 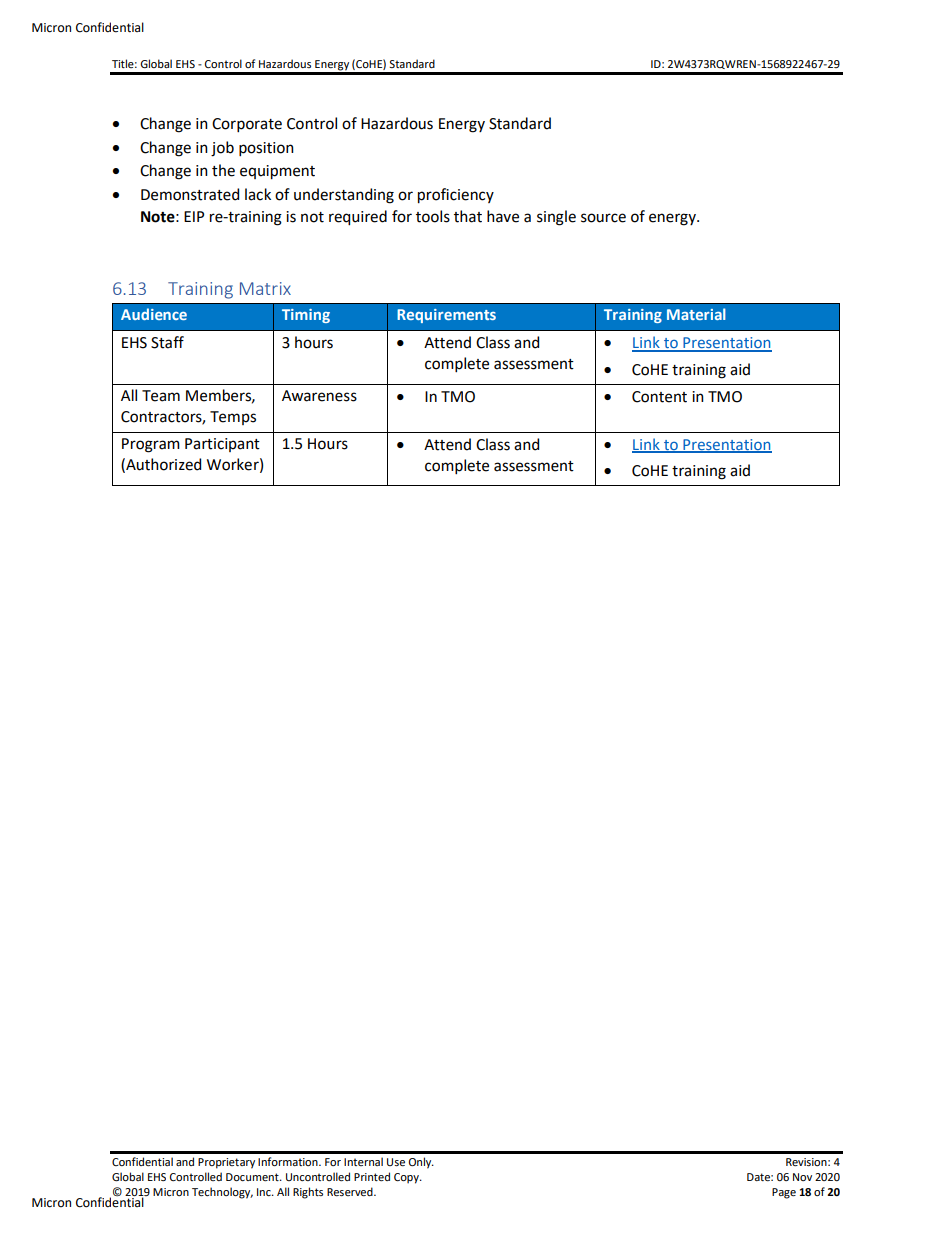 What do you see at coordinates (659, 397) in the screenshot?
I see `Content` at bounding box center [659, 397].
